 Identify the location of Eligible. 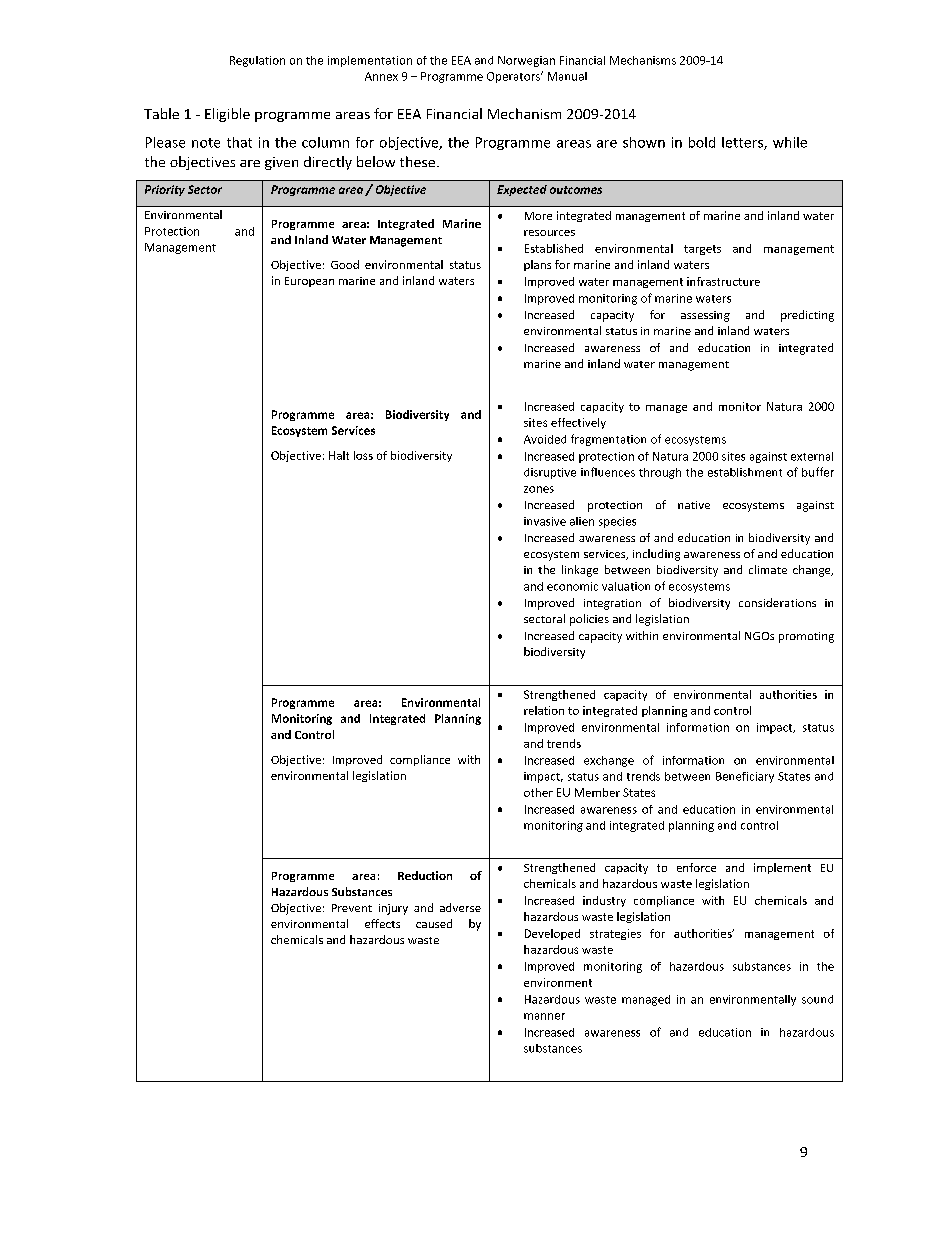
(227, 115).
